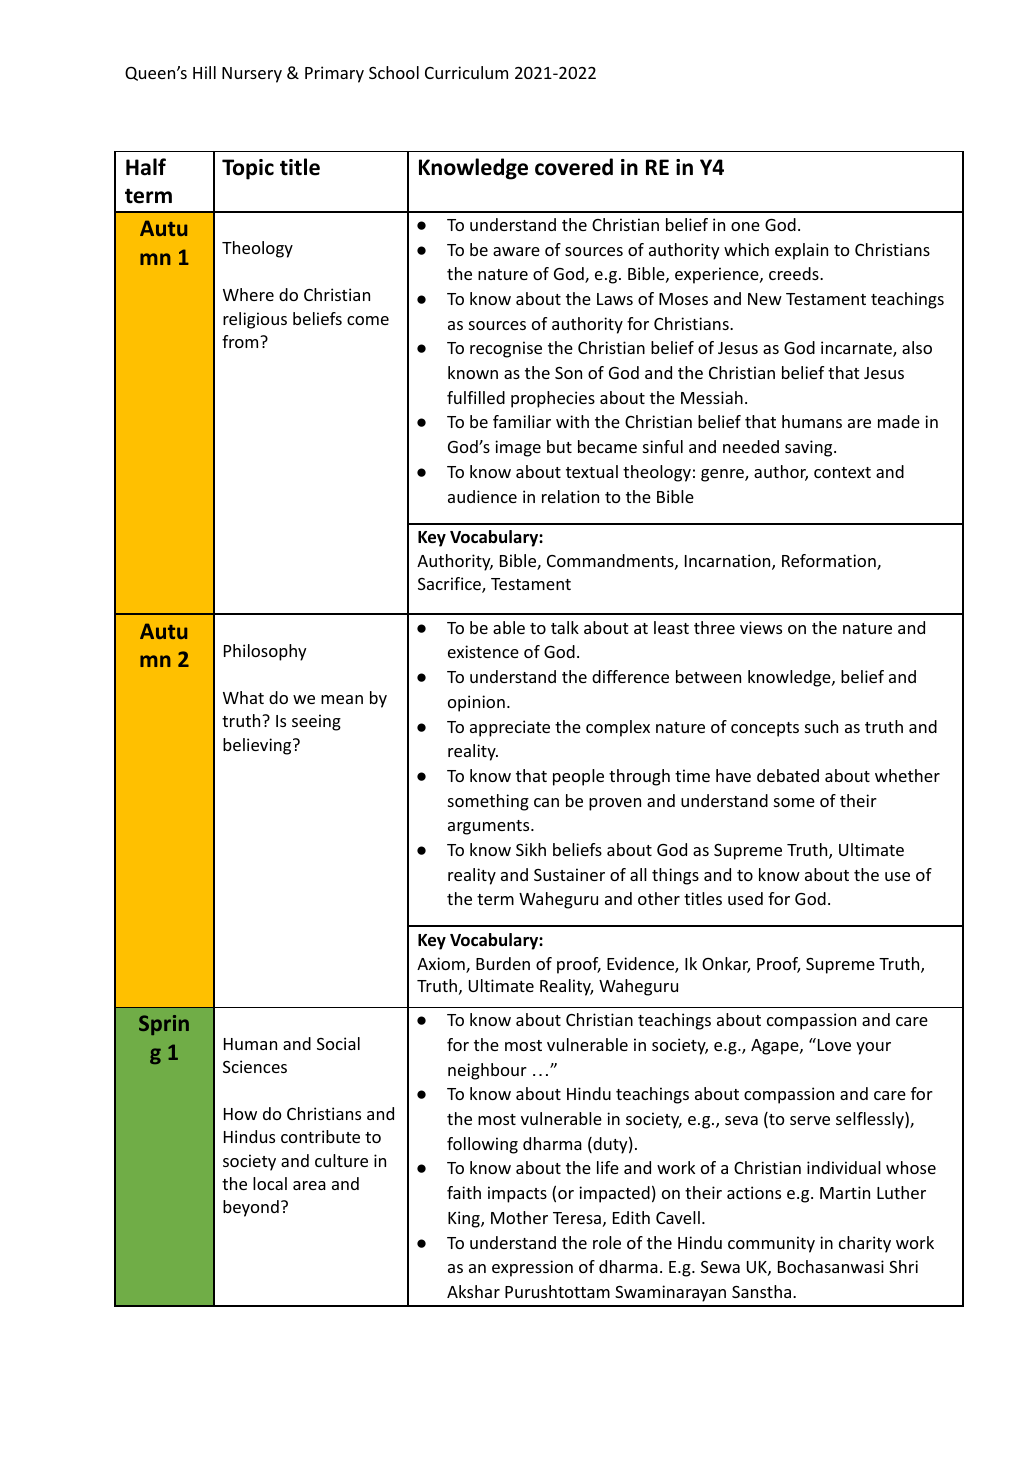  I want to click on expression, so click(532, 1268).
